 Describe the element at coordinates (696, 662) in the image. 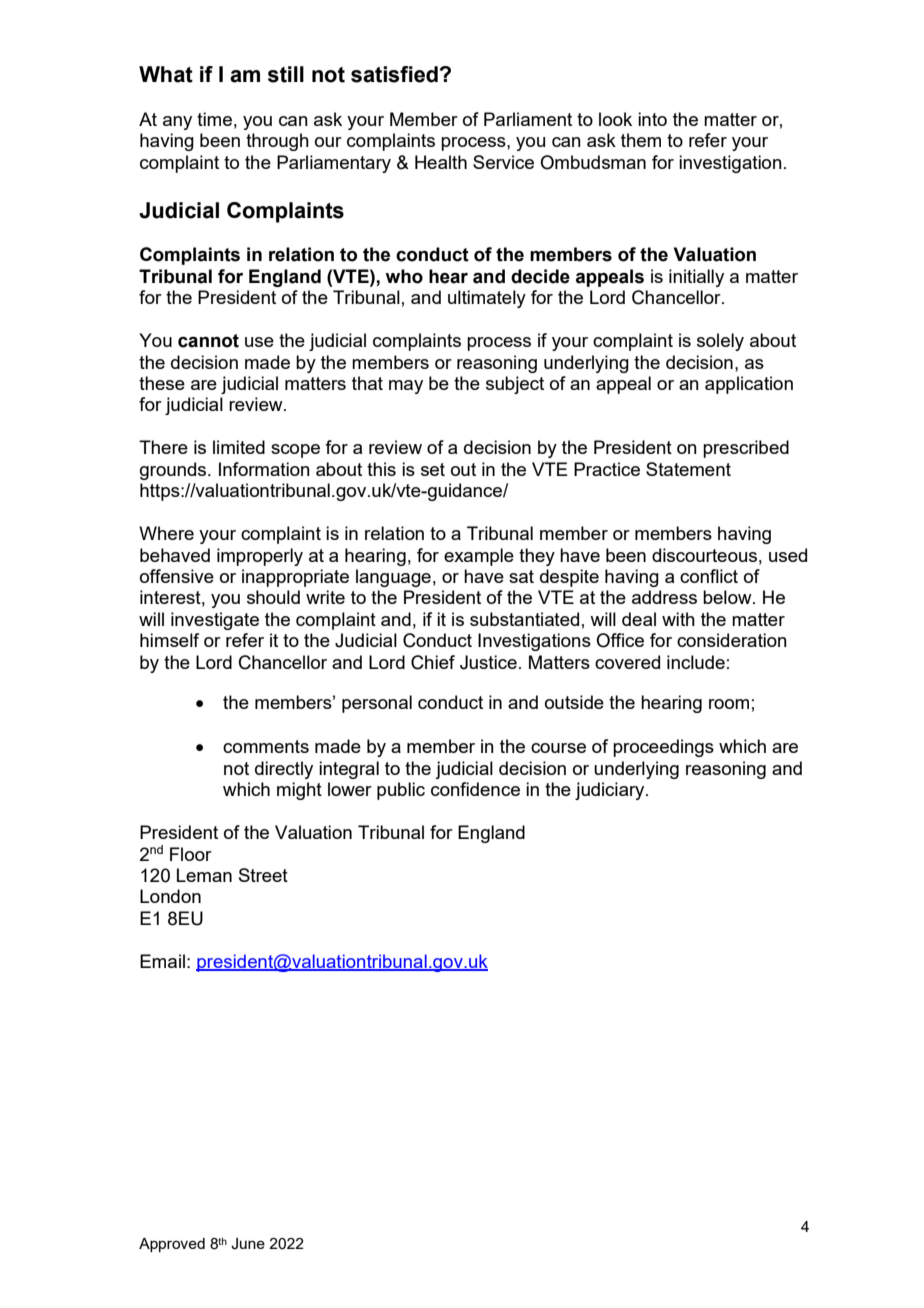

I see `include` at that location.
